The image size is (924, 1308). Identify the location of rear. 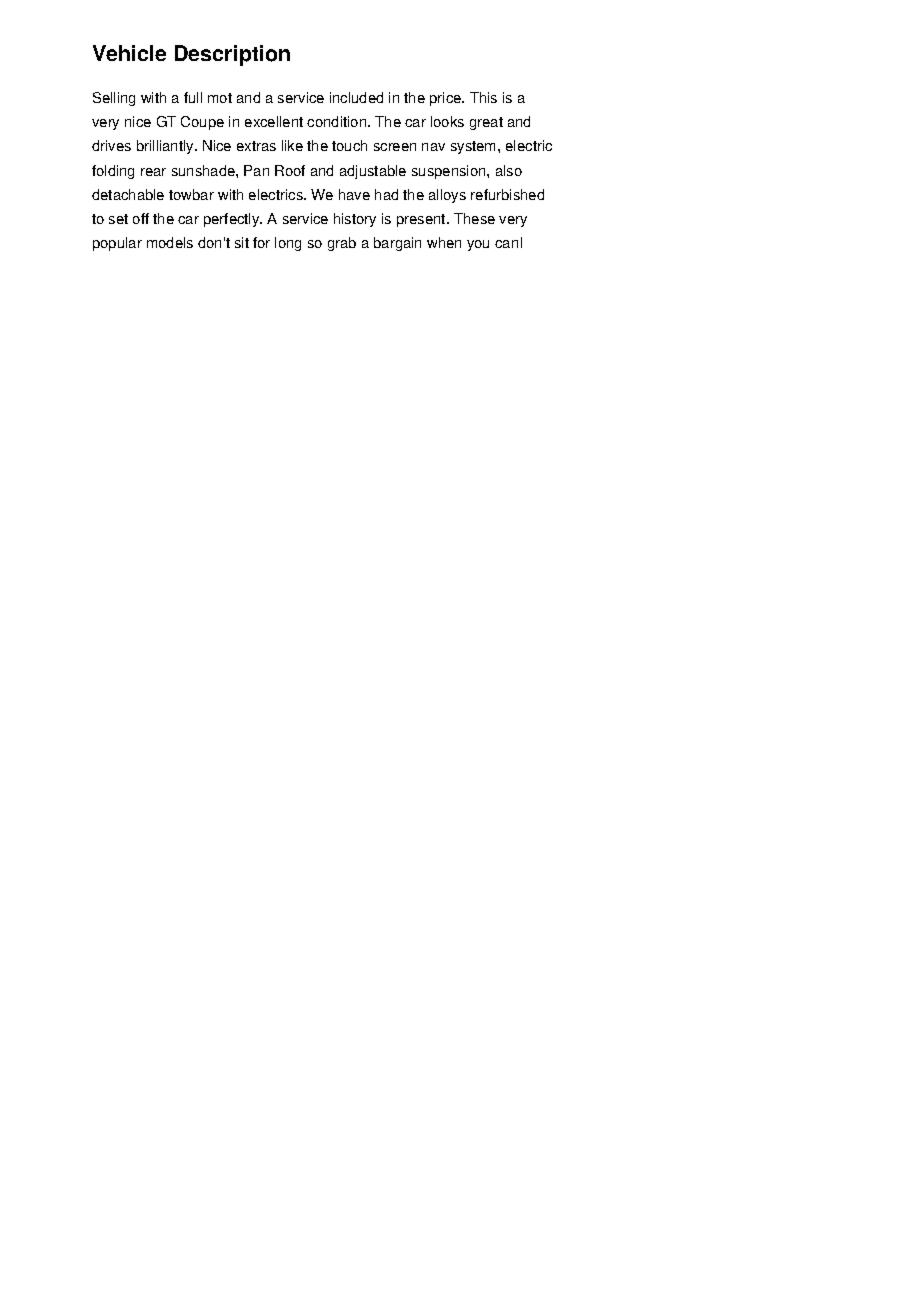
(153, 172).
